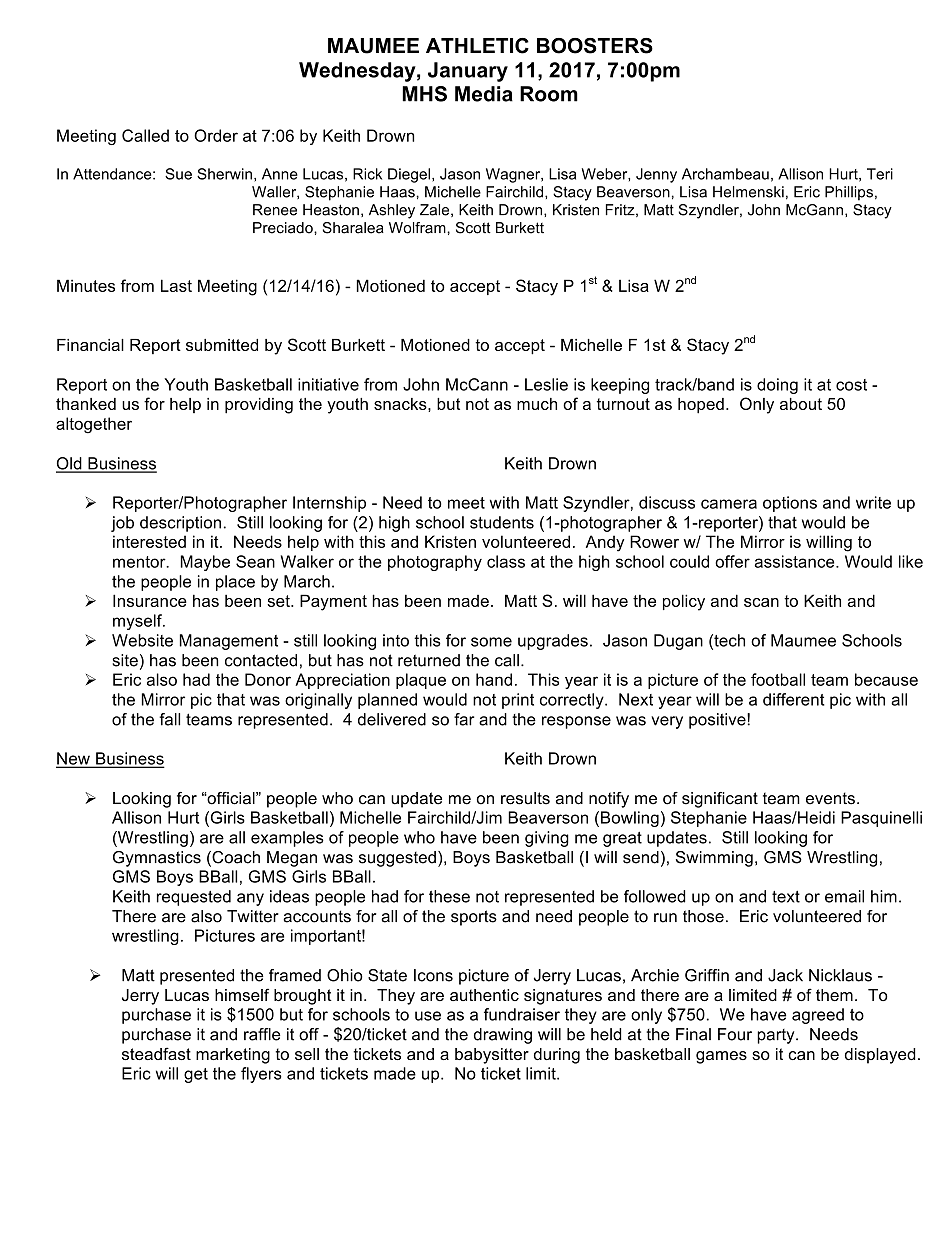 The width and height of the document is (952, 1233). Describe the element at coordinates (793, 699) in the document. I see `different` at that location.
